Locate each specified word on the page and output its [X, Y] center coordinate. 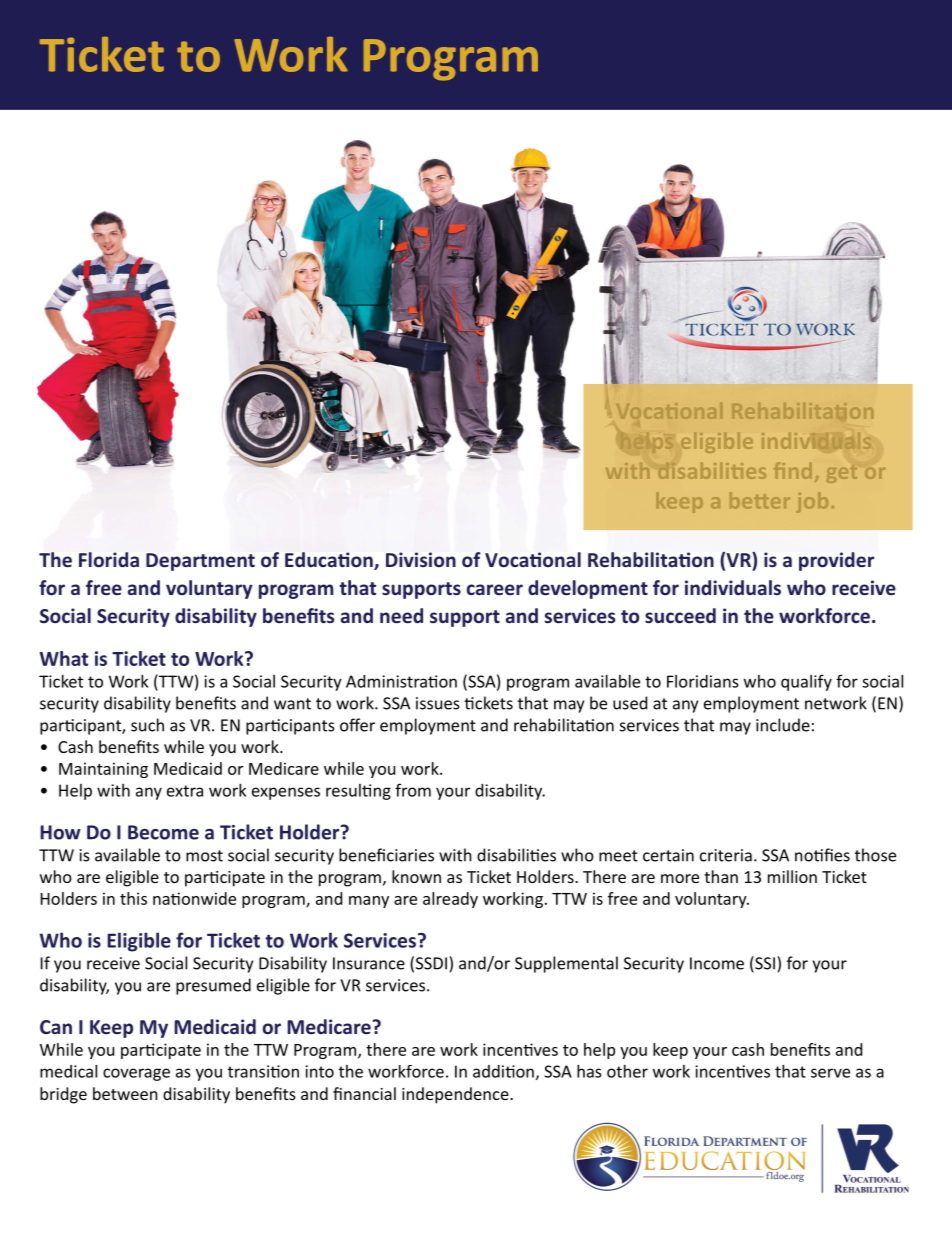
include [783, 725]
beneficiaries [386, 855]
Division [421, 559]
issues [438, 703]
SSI [764, 964]
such [147, 725]
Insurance [369, 963]
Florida [109, 559]
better [760, 500]
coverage [136, 1074]
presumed [213, 986]
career [495, 589]
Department [200, 562]
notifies [822, 855]
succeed [680, 616]
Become [163, 832]
